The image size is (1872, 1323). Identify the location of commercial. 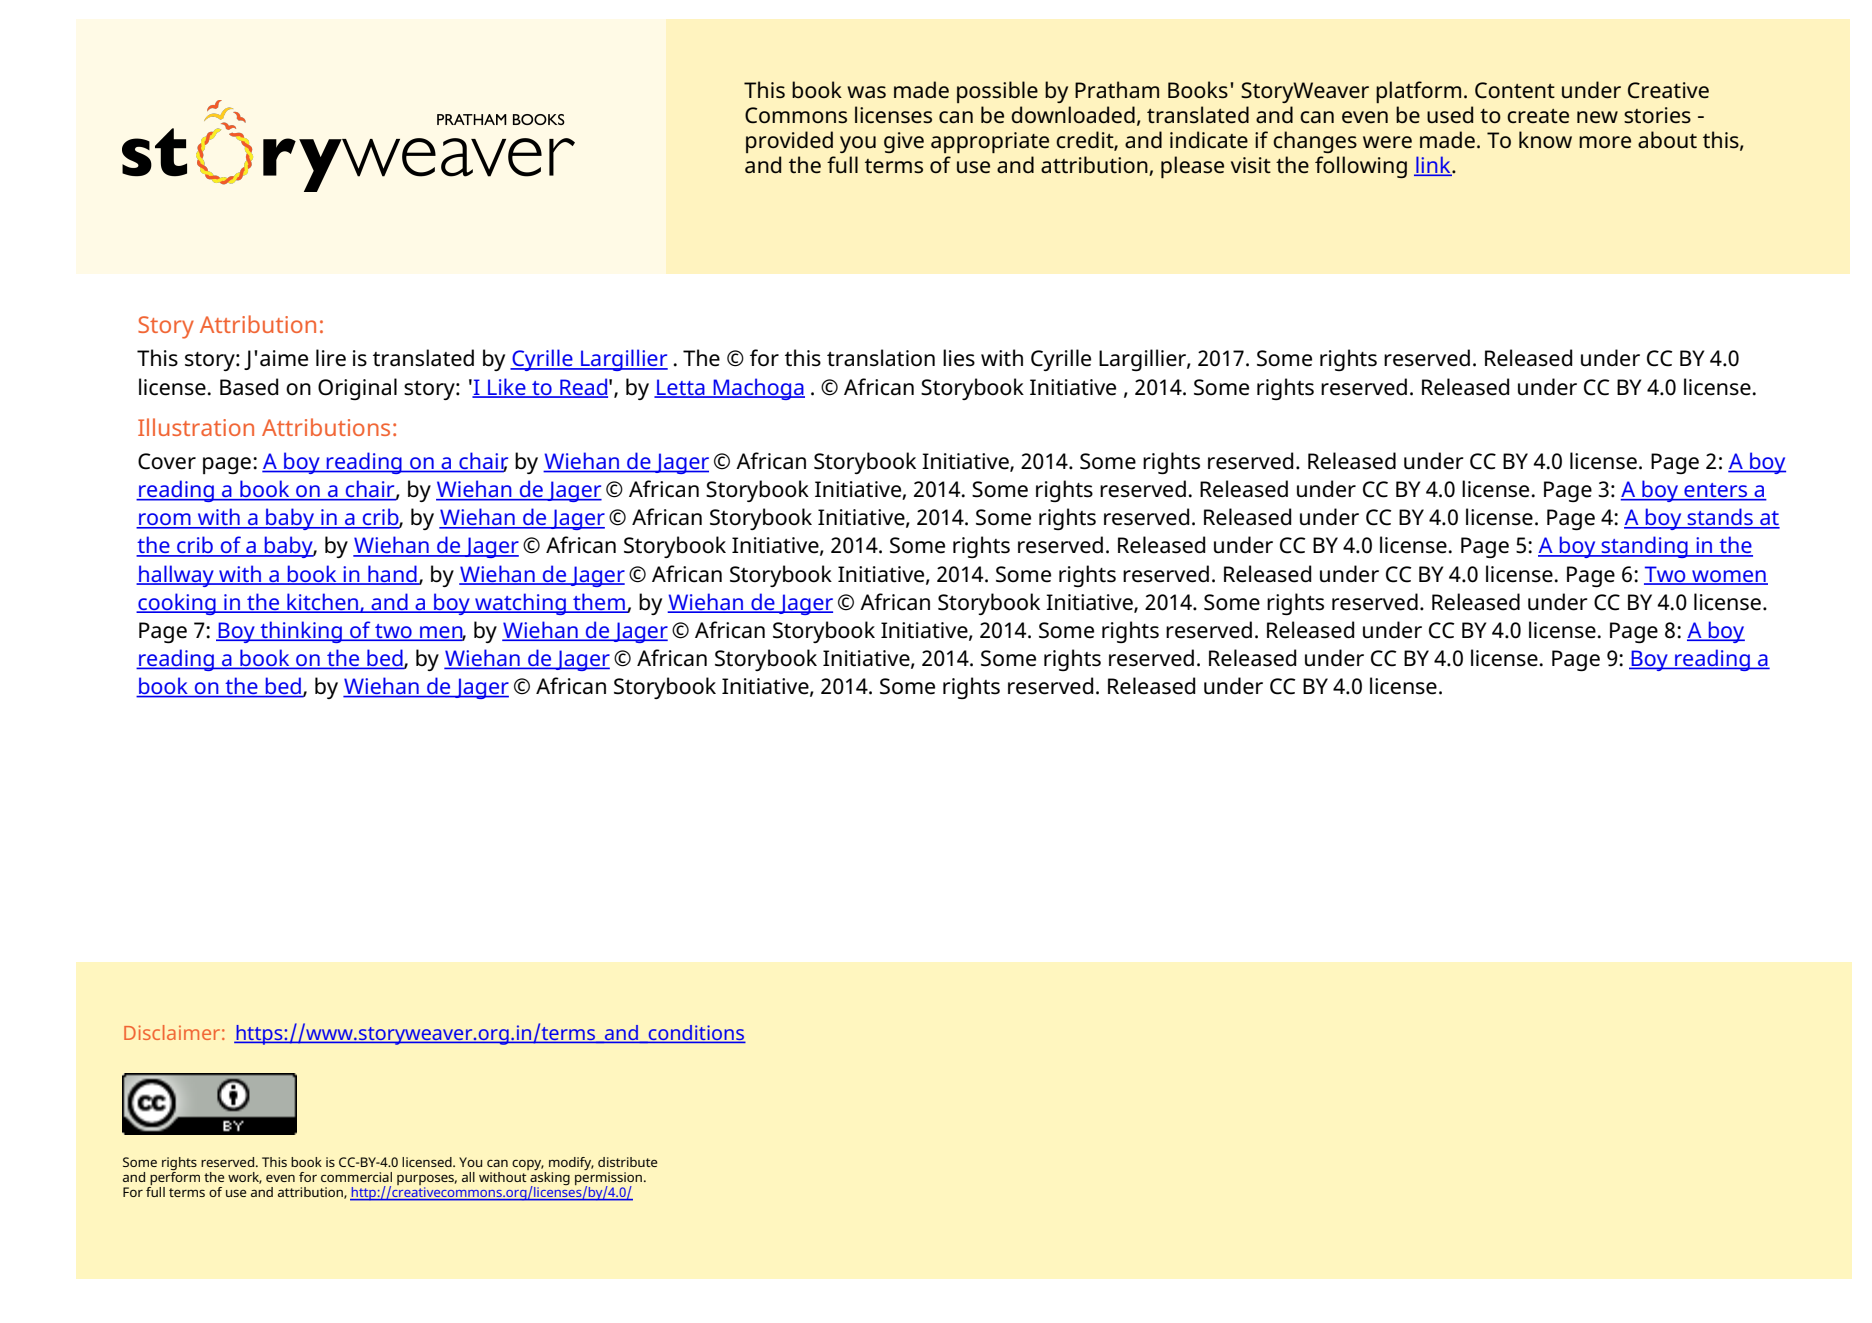
(356, 1177).
